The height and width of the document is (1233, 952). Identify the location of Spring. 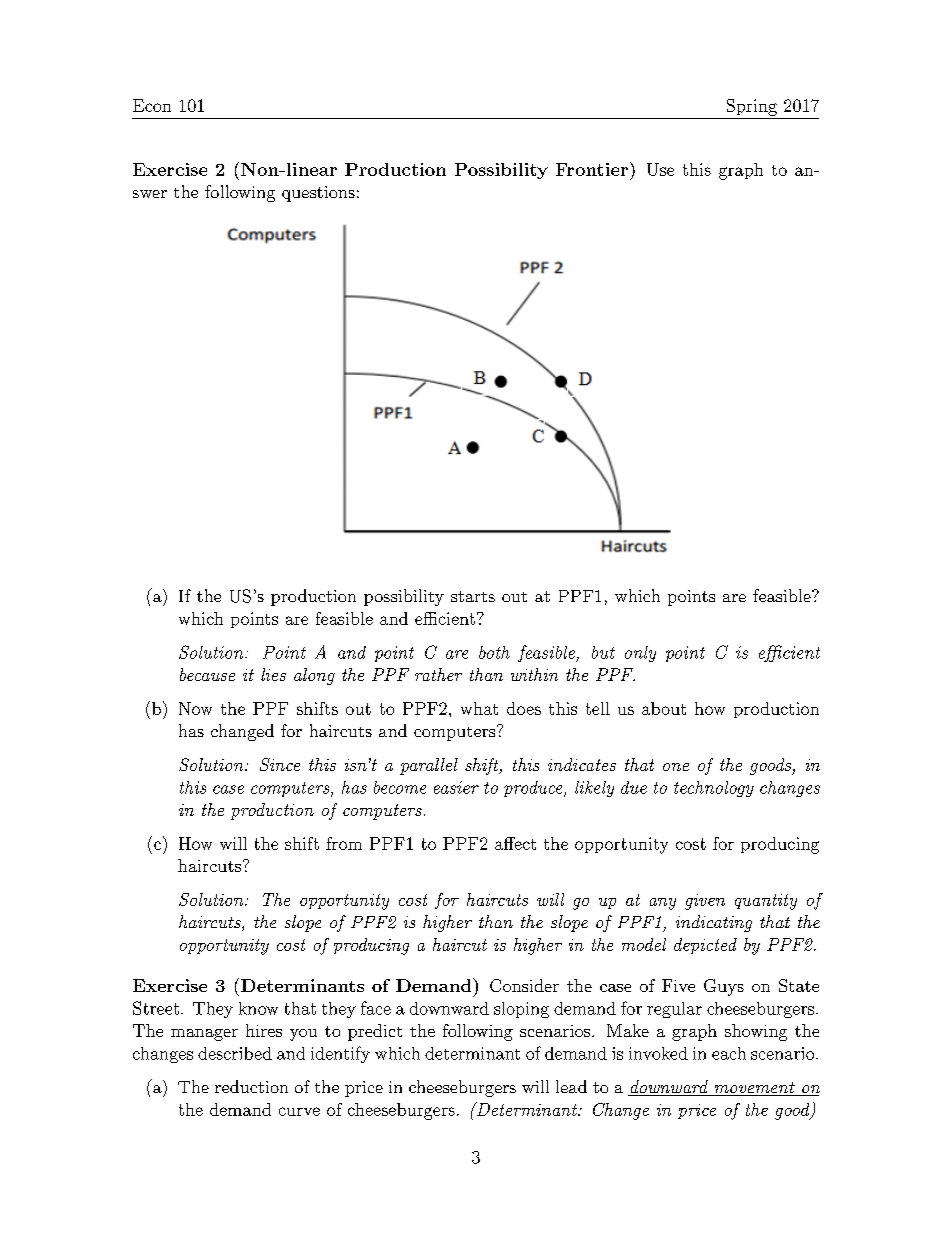
(752, 107).
